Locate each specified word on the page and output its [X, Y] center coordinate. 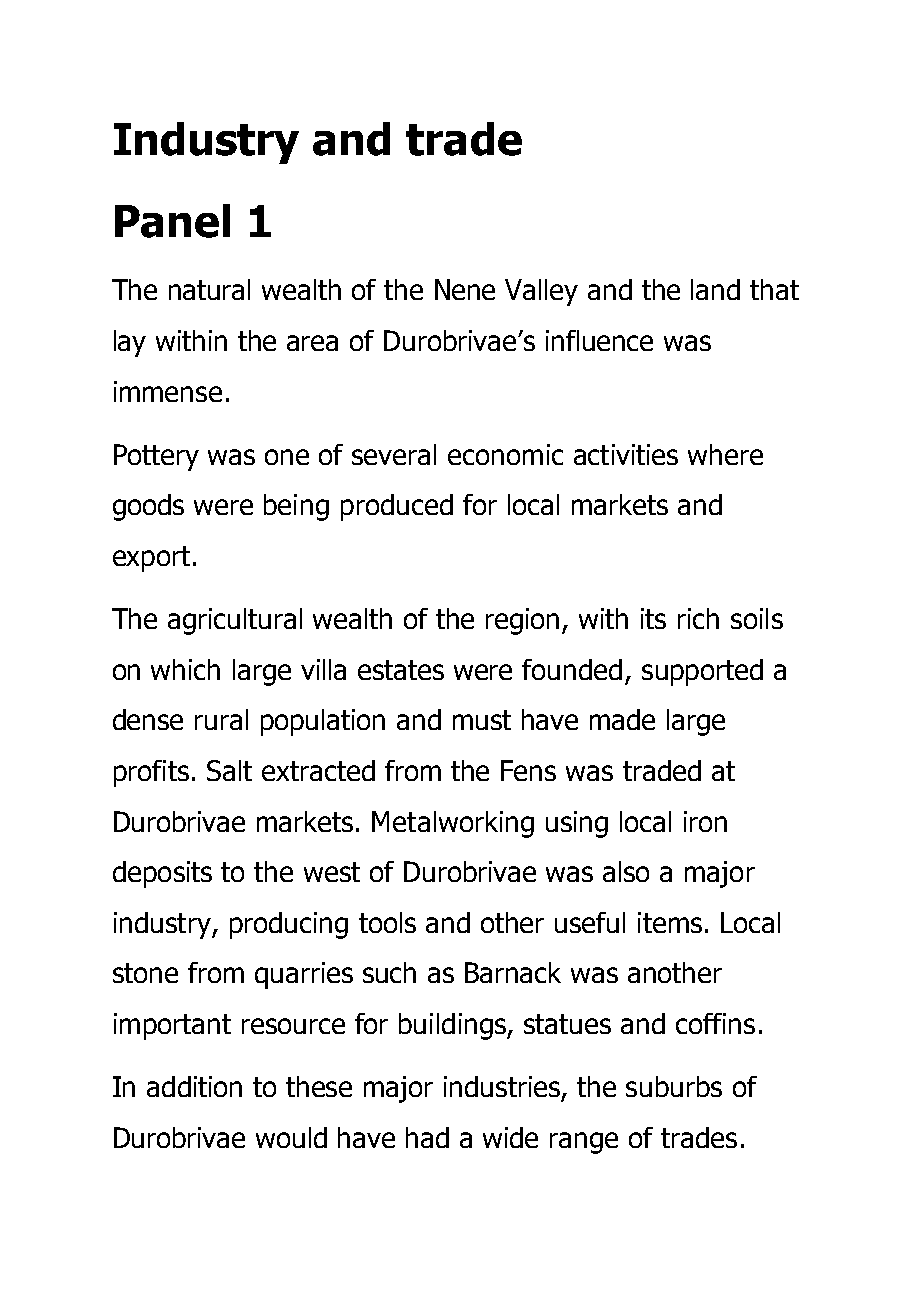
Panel [172, 221]
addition [194, 1086]
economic [505, 454]
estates [401, 670]
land [715, 289]
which [185, 669]
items [670, 922]
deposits [162, 874]
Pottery [156, 457]
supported [702, 672]
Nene [465, 289]
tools [387, 922]
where [725, 454]
